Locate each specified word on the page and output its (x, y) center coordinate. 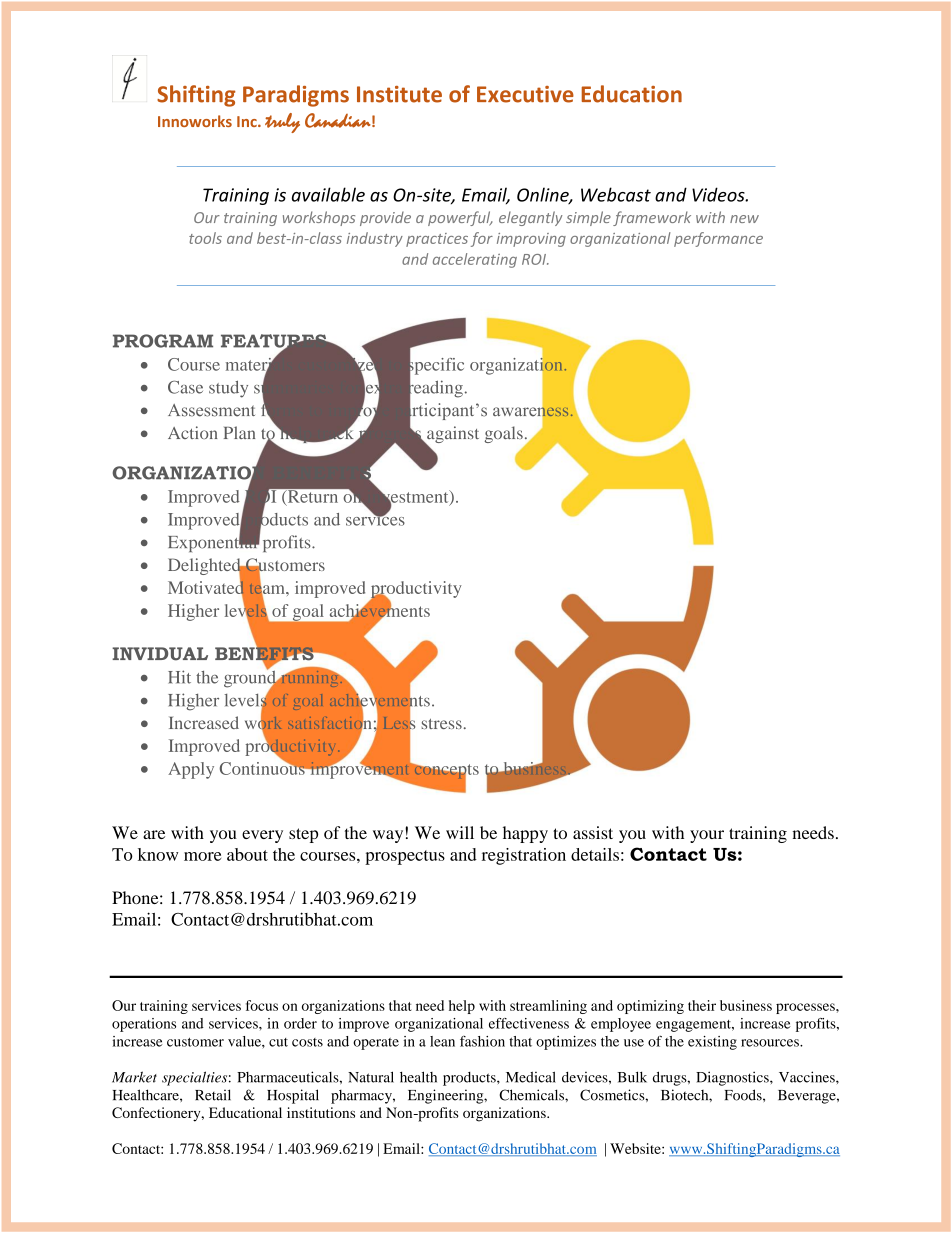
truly (282, 123)
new (744, 219)
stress (442, 724)
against (452, 436)
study (228, 389)
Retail (213, 1095)
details (595, 854)
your (707, 836)
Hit (179, 677)
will (460, 832)
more (202, 856)
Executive (525, 94)
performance (718, 239)
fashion (482, 1041)
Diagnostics (733, 1078)
